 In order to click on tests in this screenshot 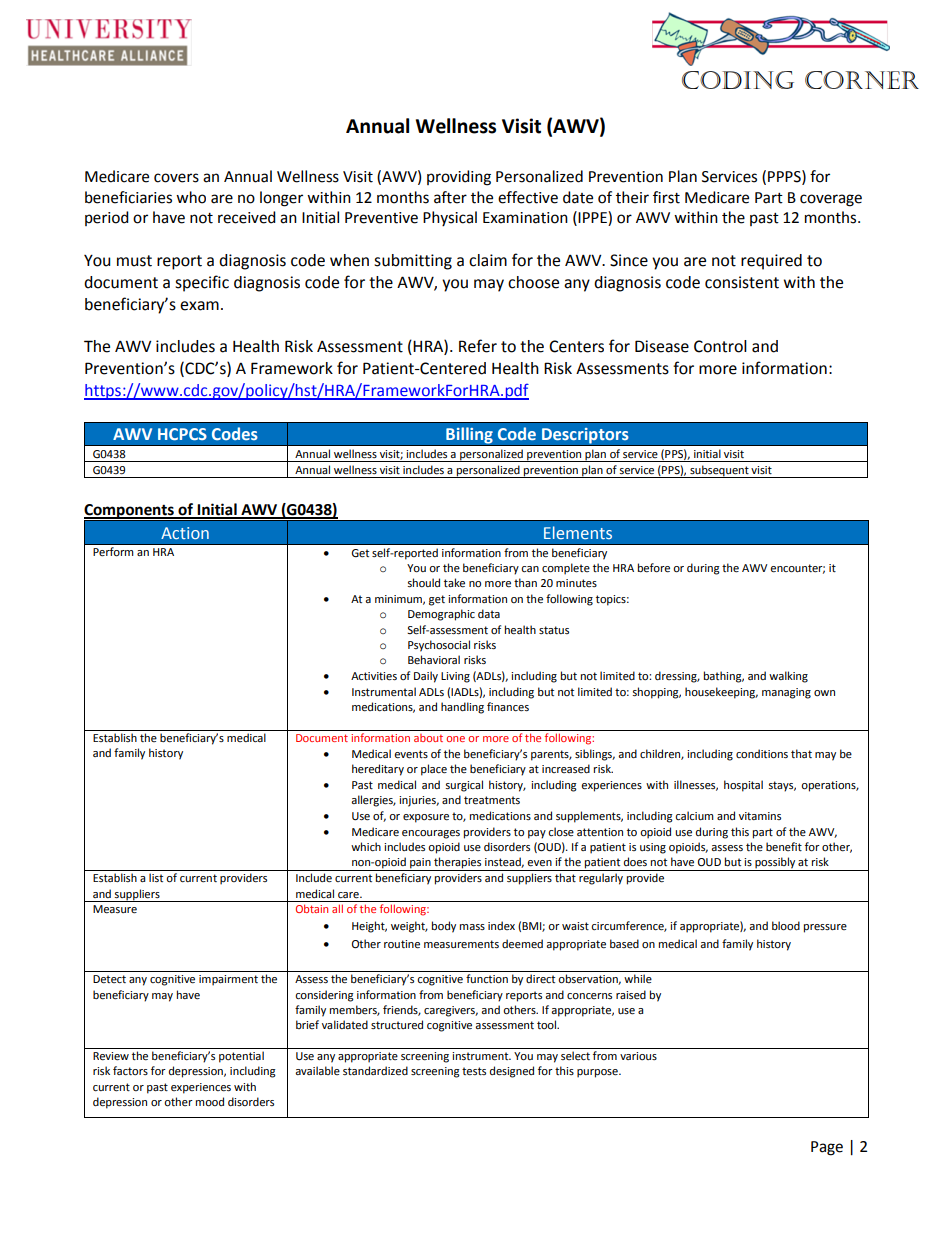, I will do `click(474, 1071)`.
